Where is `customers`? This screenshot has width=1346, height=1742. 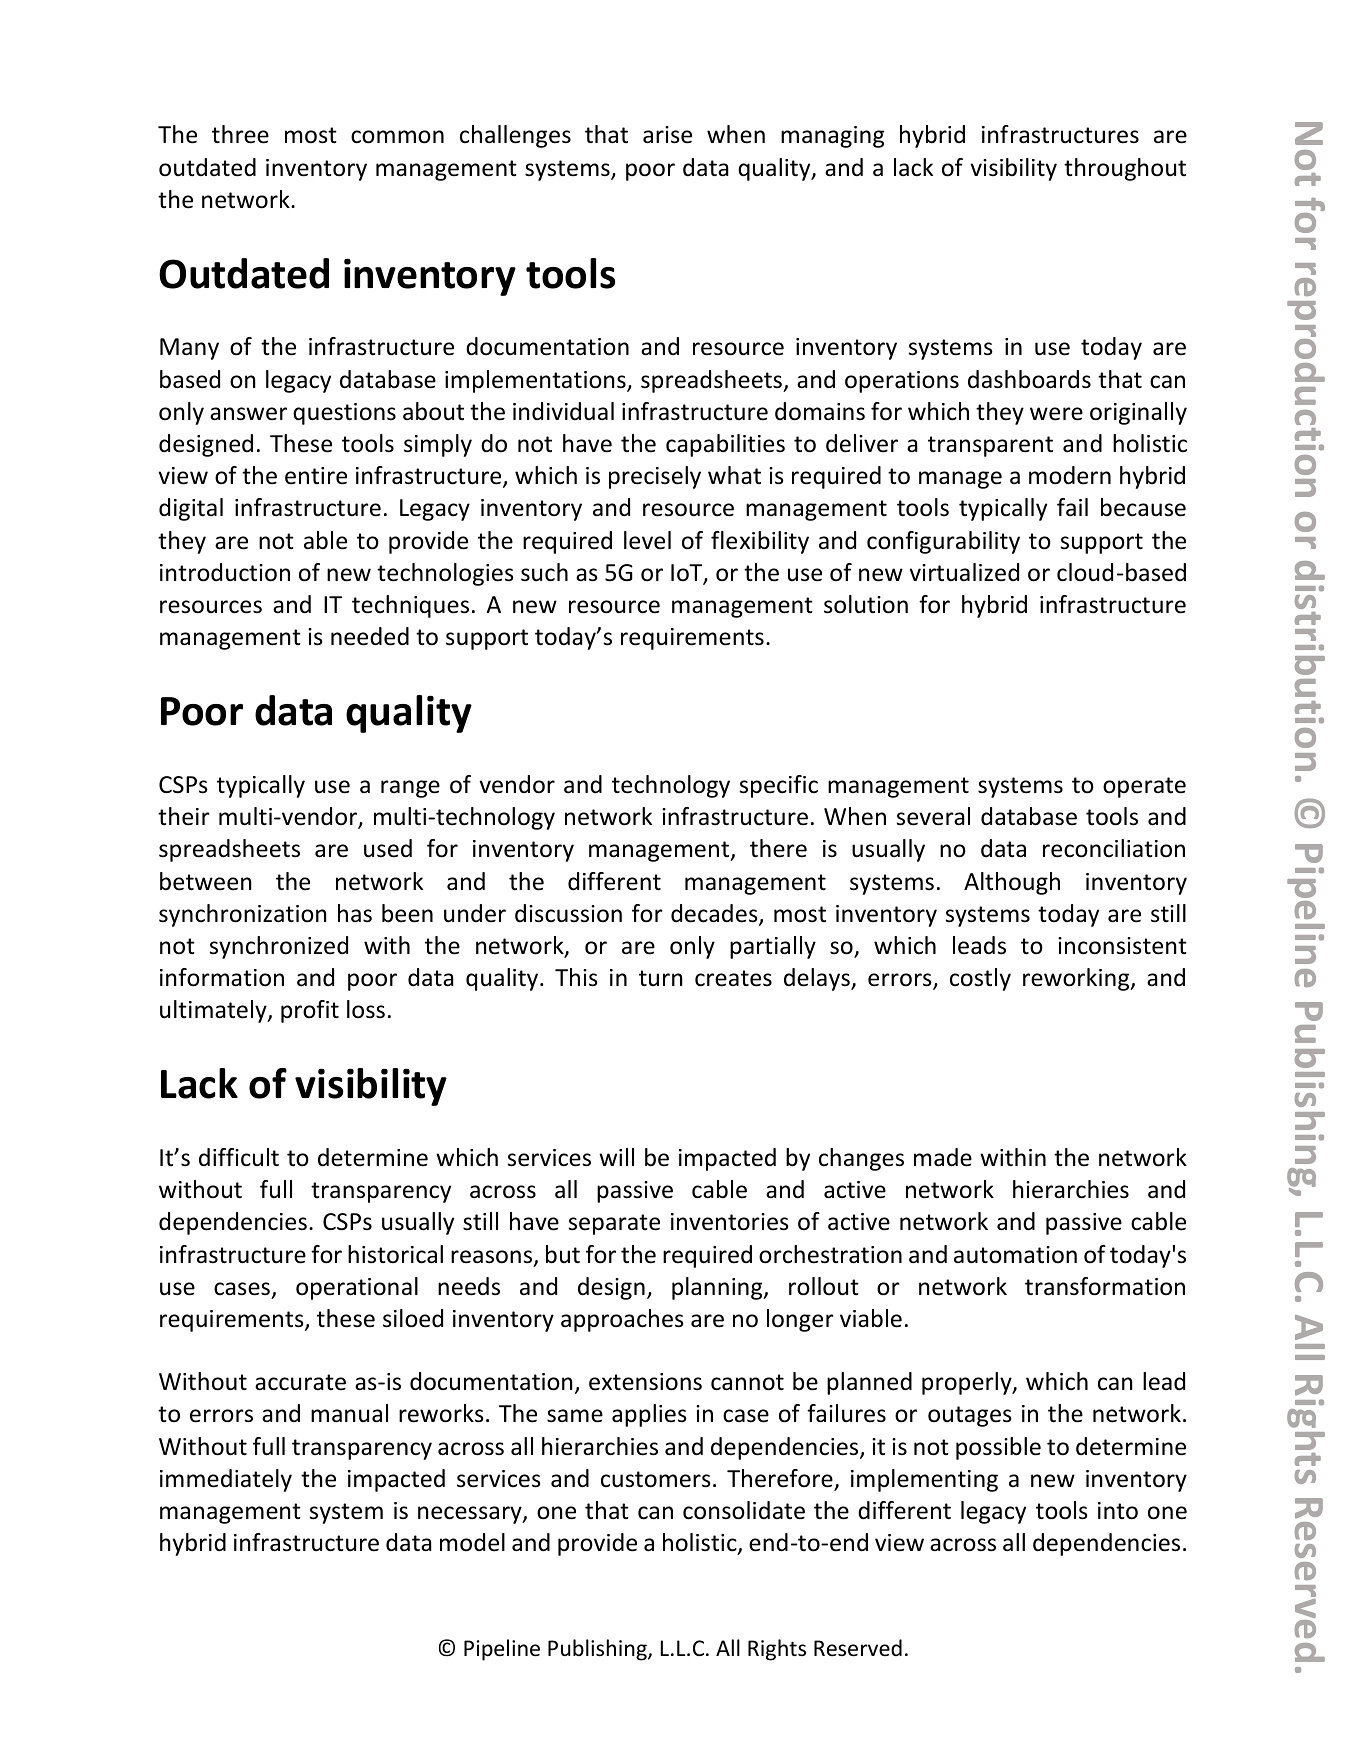 customers is located at coordinates (656, 1479).
